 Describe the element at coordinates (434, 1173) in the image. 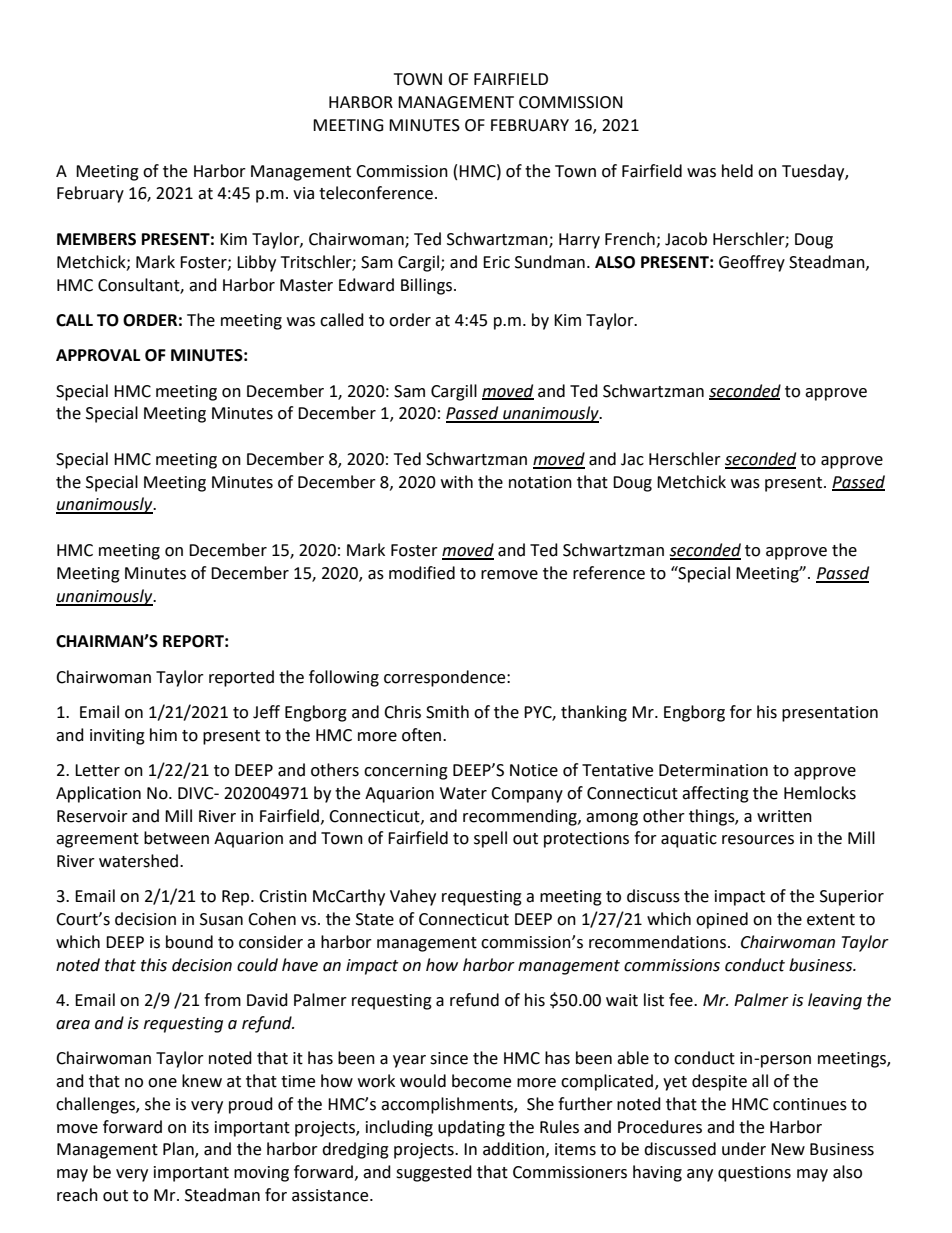

I see `suggested` at that location.
